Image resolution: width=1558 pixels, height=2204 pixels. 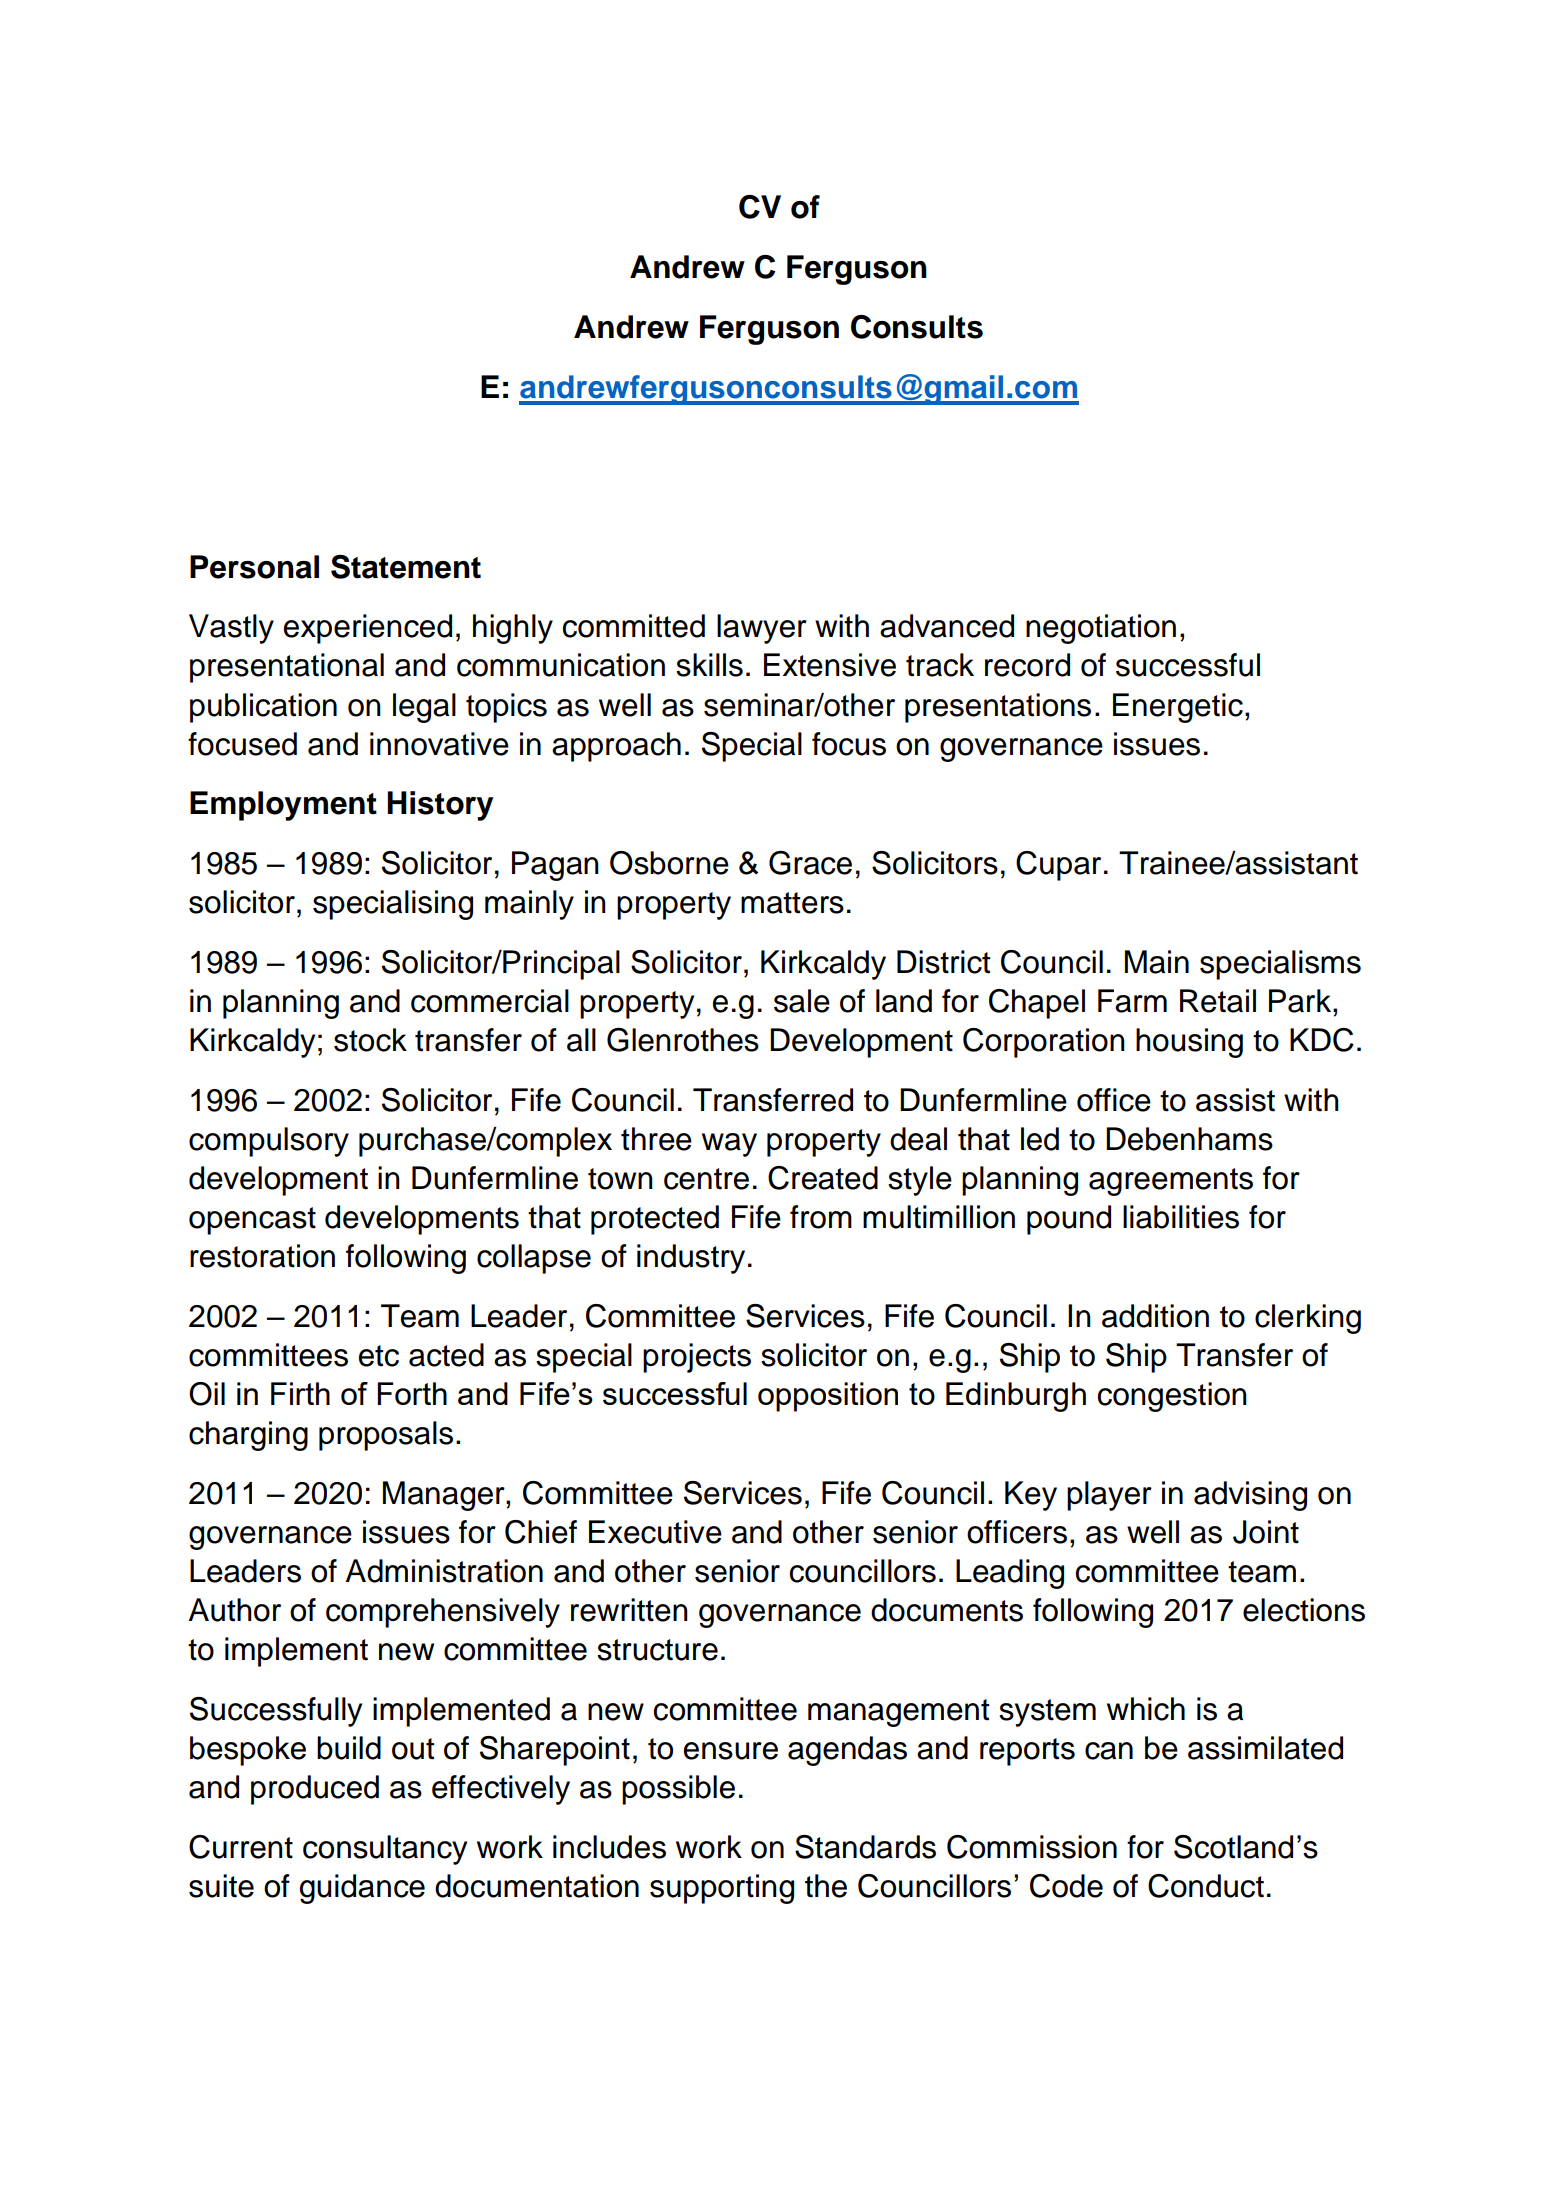 What do you see at coordinates (1206, 1886) in the image?
I see `Conduct` at bounding box center [1206, 1886].
